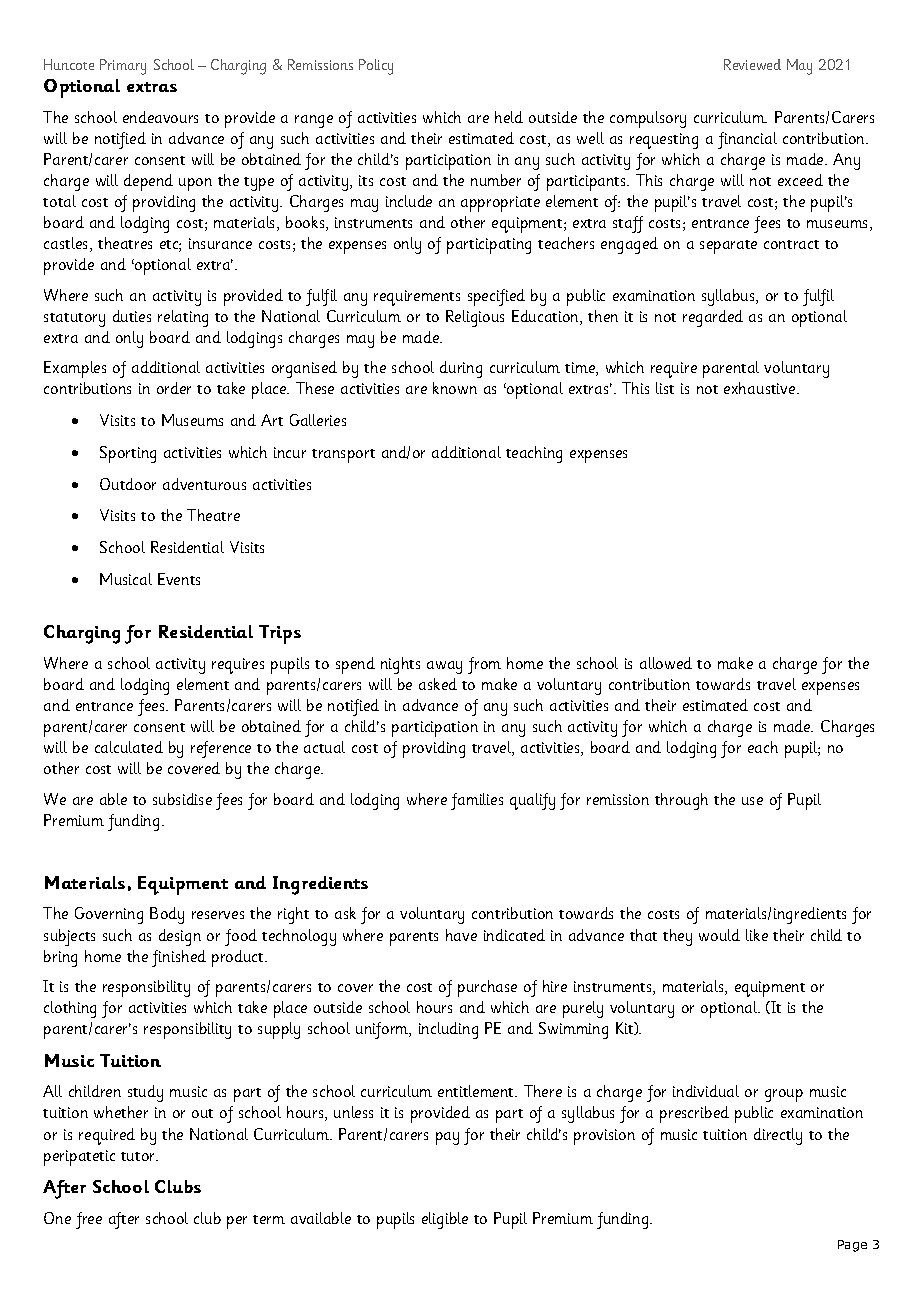 This page has height=1308, width=924. I want to click on held, so click(509, 117).
